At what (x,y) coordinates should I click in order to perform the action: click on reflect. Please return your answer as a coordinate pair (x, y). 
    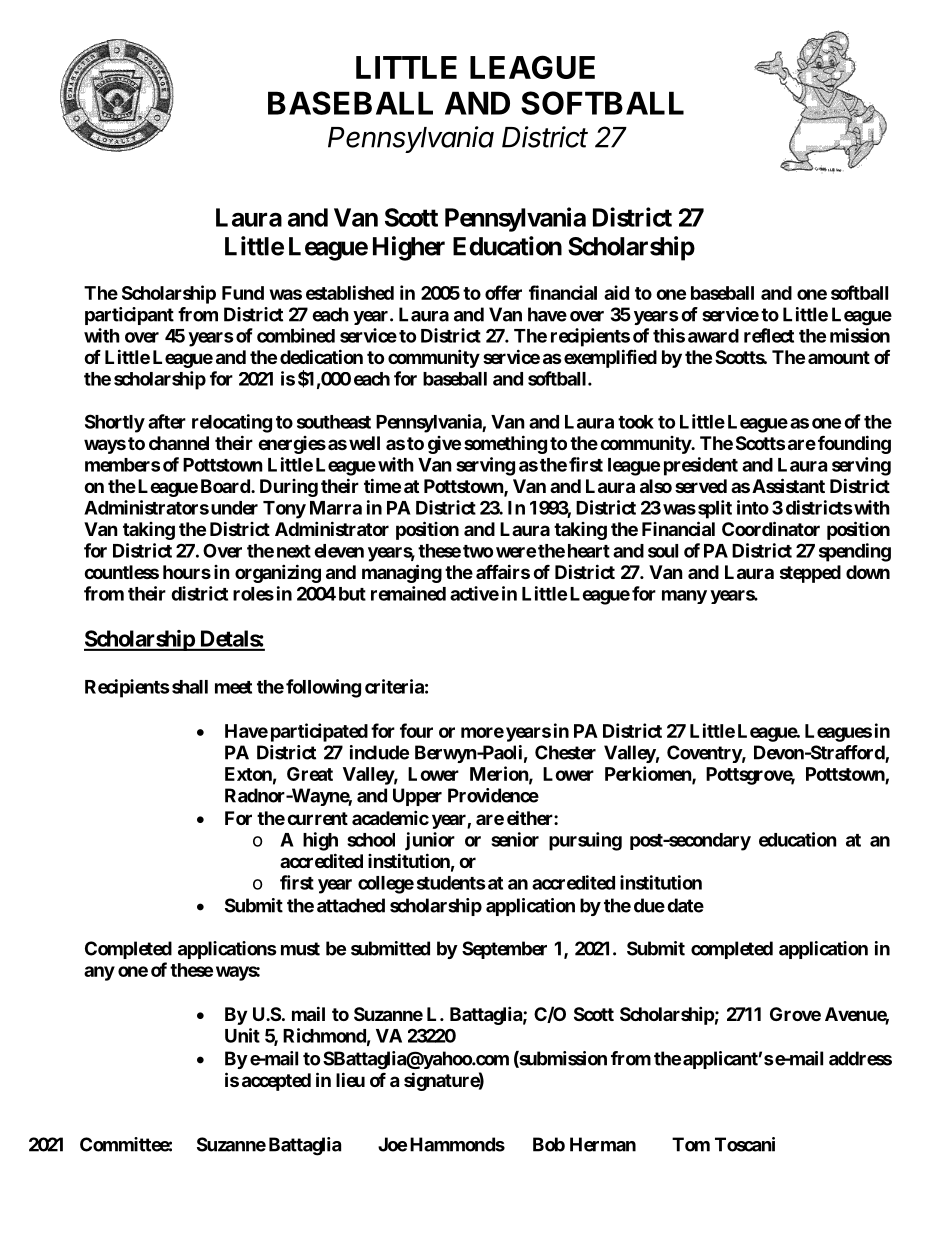
    Looking at the image, I should click on (769, 335).
